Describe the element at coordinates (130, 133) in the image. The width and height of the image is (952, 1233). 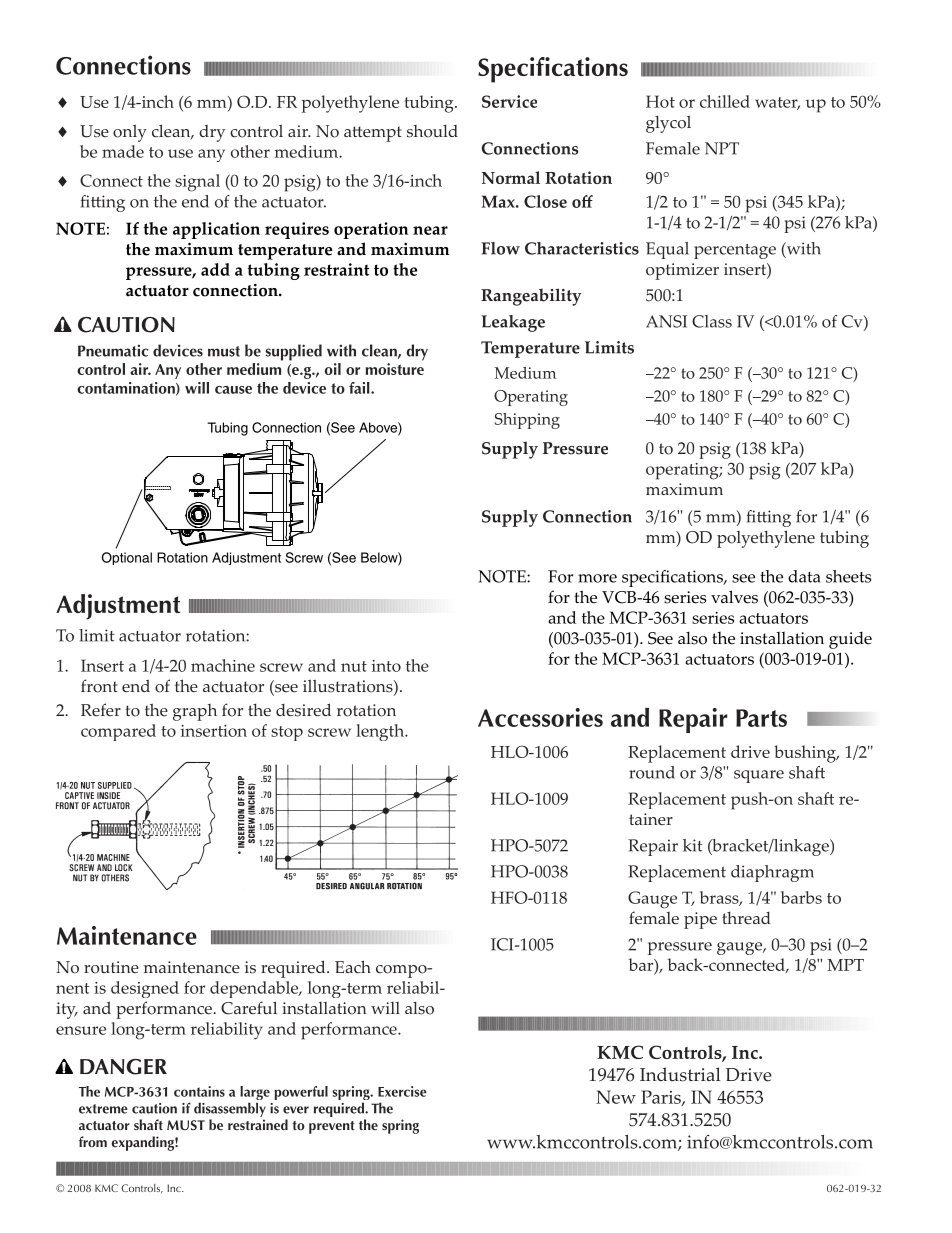
I see `only` at that location.
